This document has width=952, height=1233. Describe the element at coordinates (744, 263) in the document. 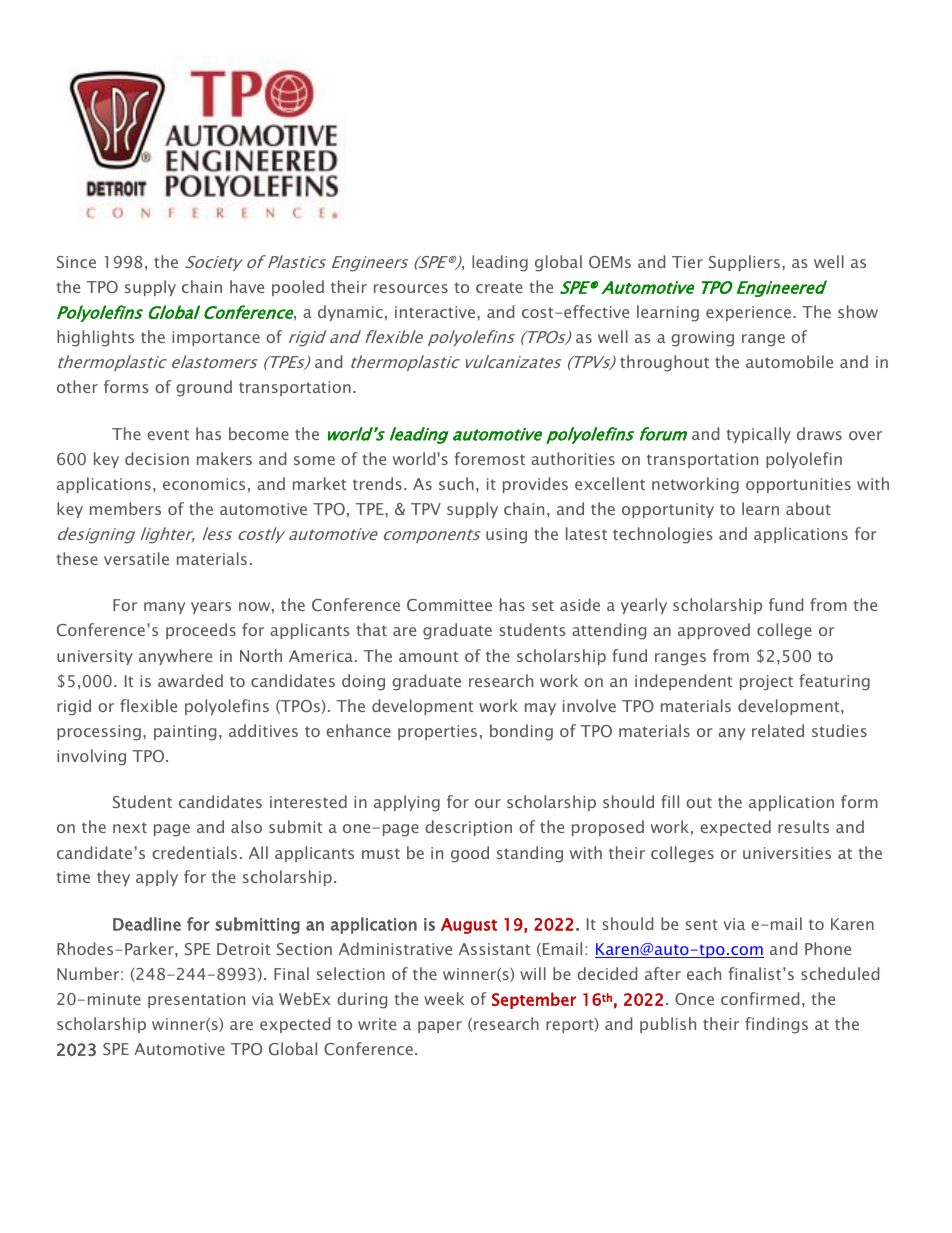

I see `Suppliers` at that location.
